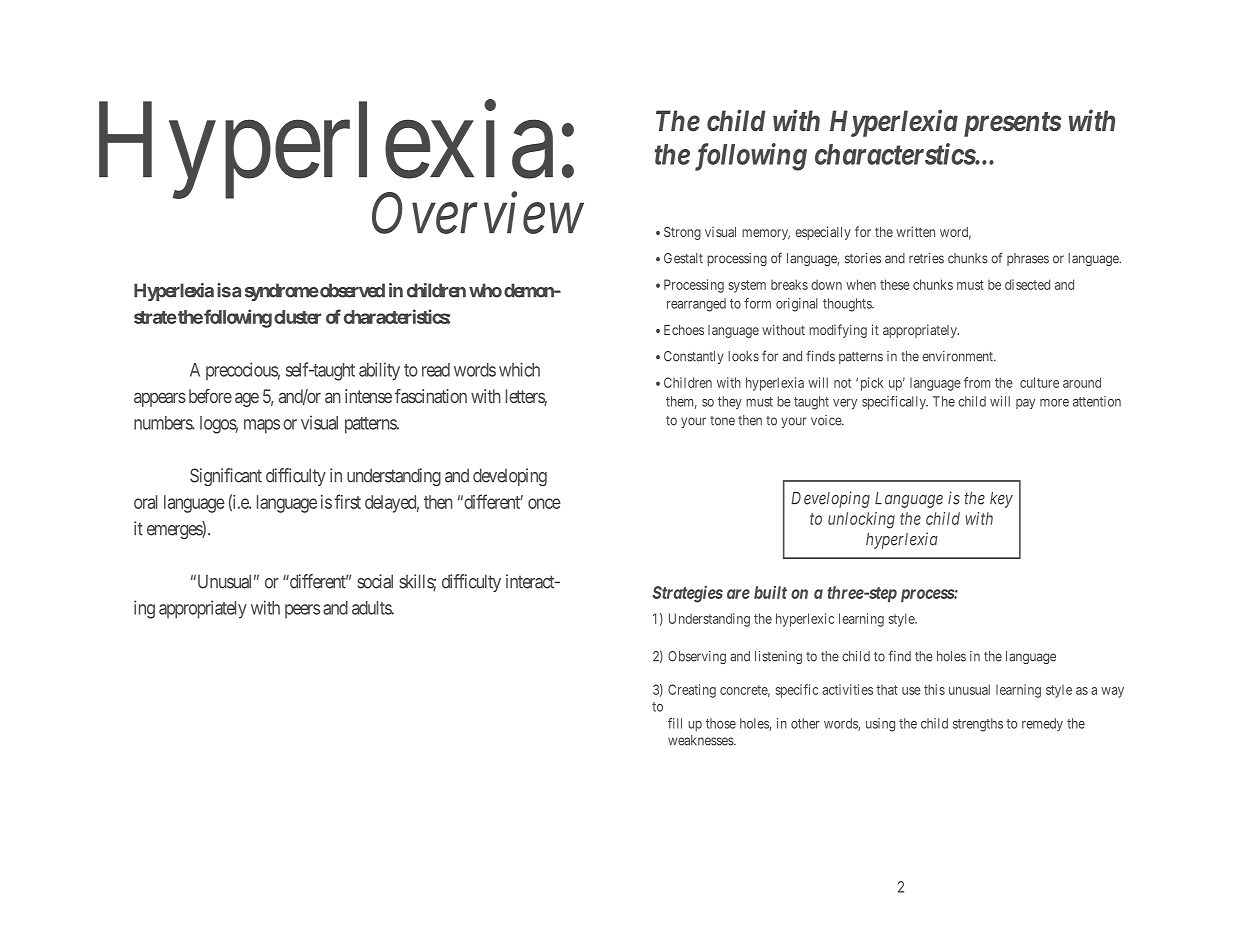 Image resolution: width=1233 pixels, height=952 pixels. I want to click on peers, so click(302, 611).
